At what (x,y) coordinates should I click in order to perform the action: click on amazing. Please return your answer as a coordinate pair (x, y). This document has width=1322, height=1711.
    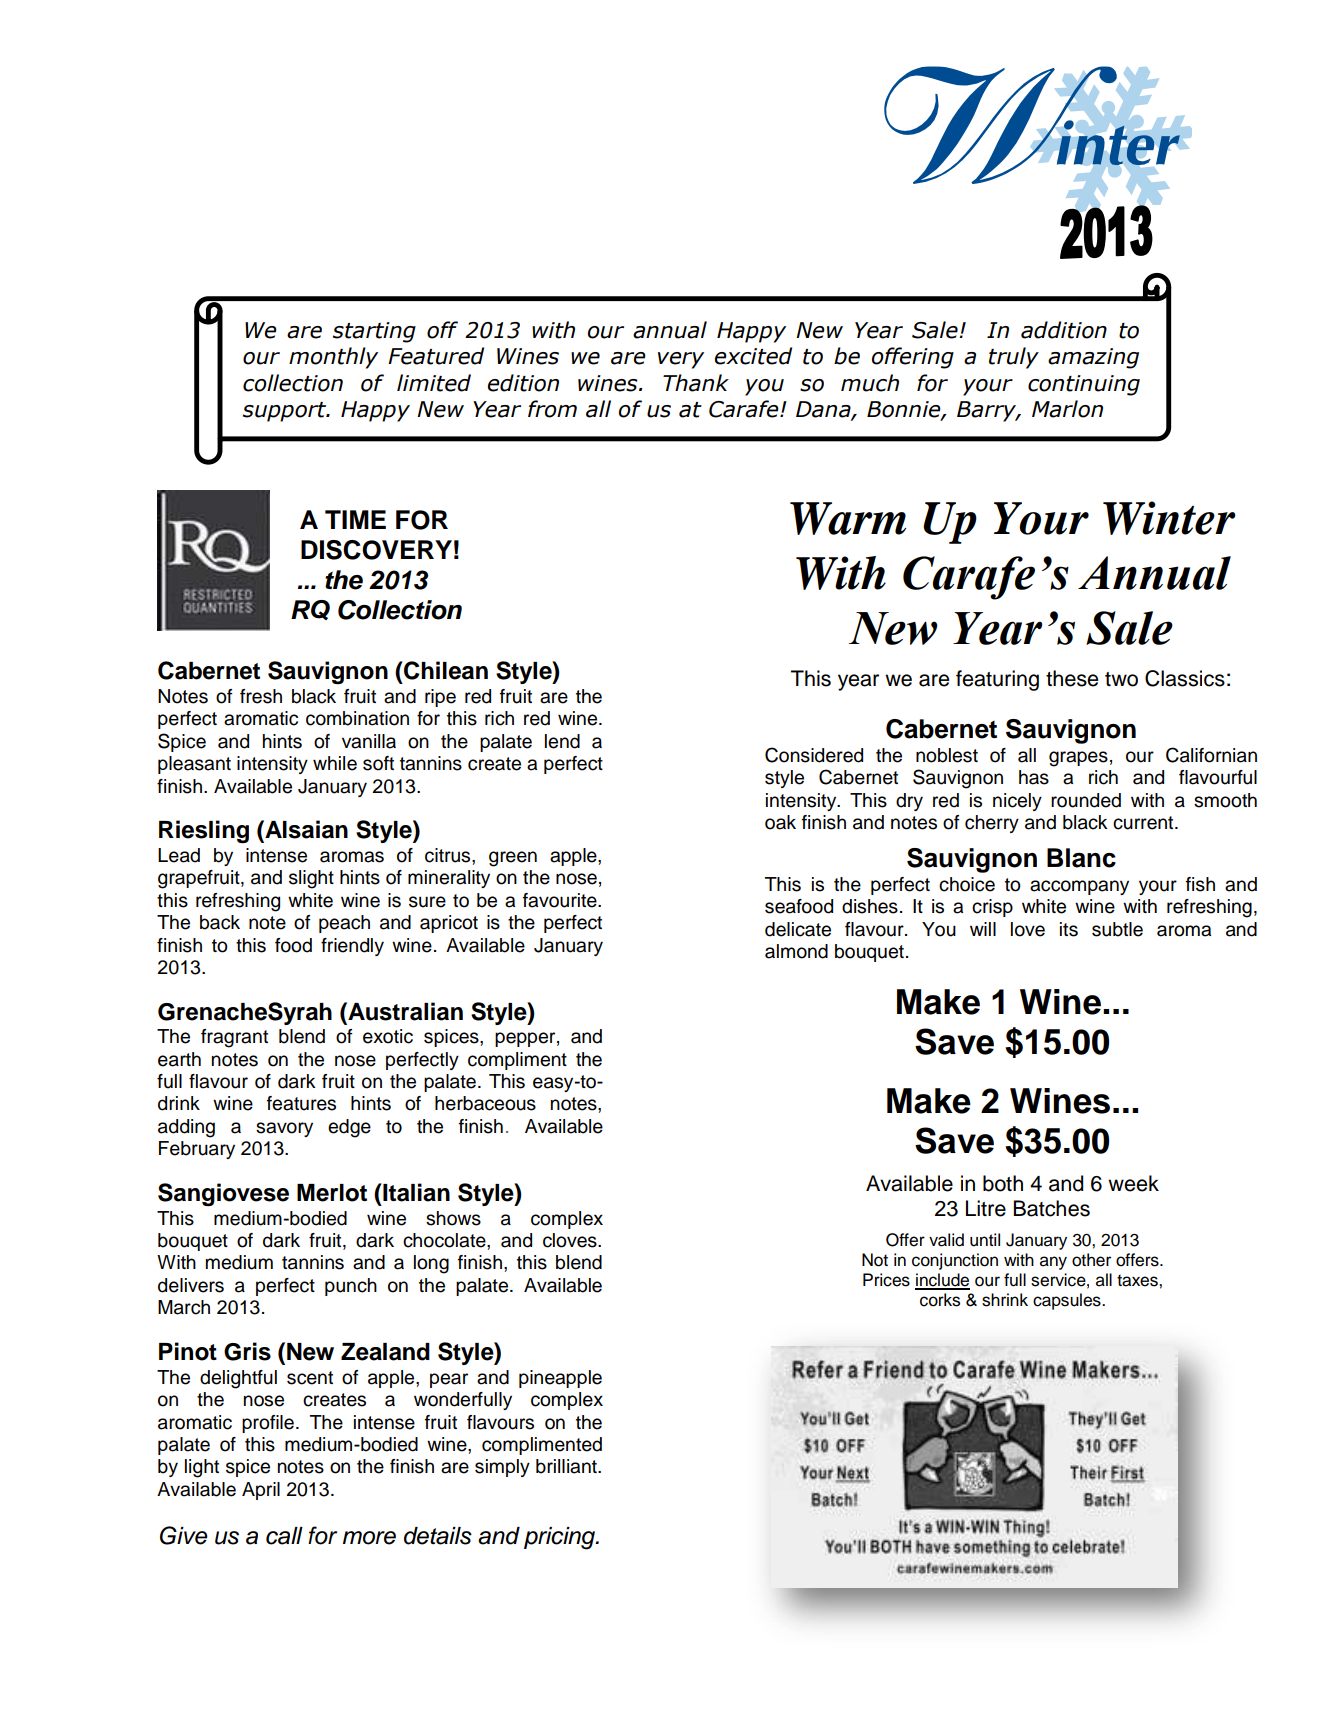
    Looking at the image, I should click on (1093, 358).
